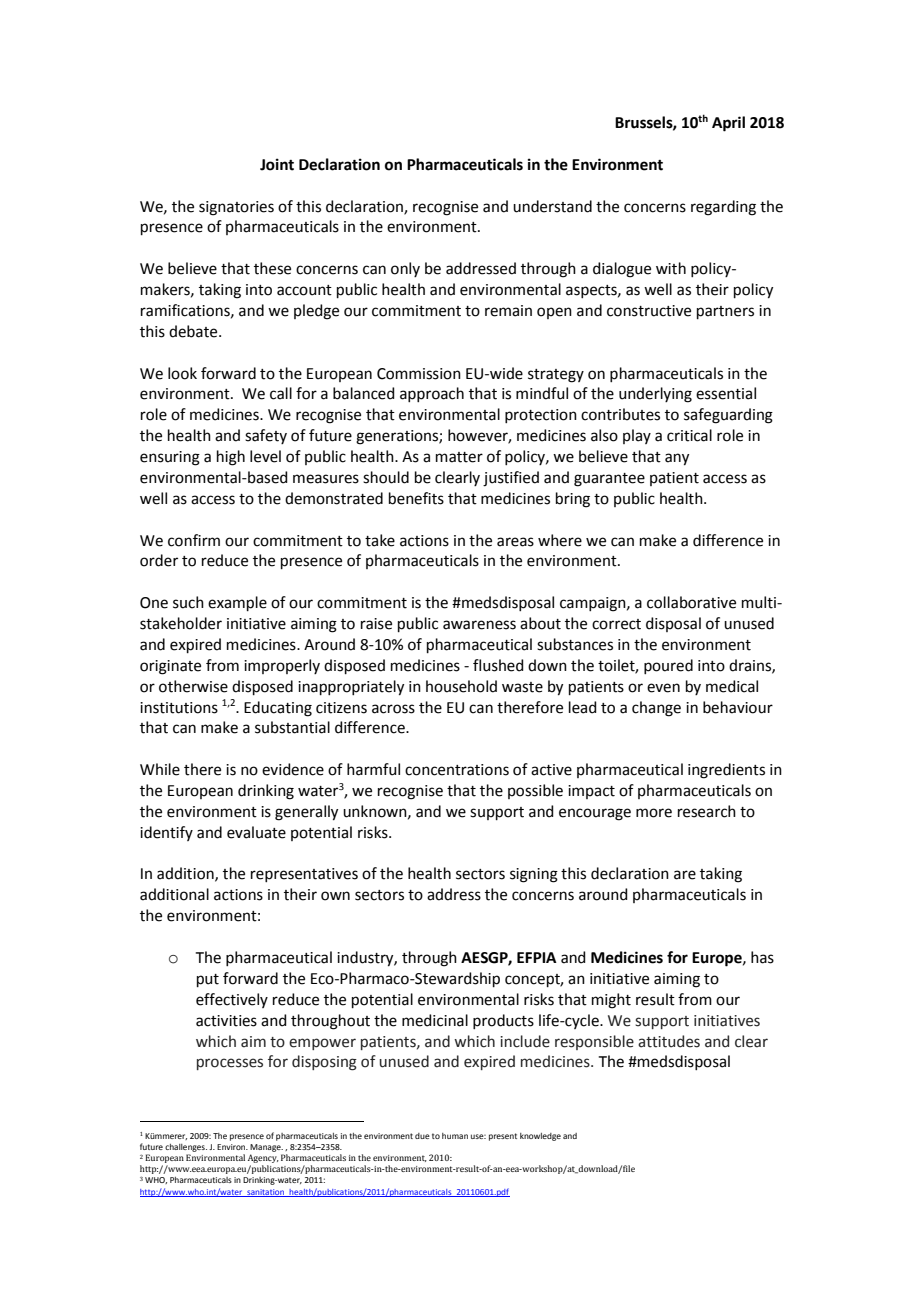 This page has height=1309, width=924. I want to click on matter, so click(459, 457).
